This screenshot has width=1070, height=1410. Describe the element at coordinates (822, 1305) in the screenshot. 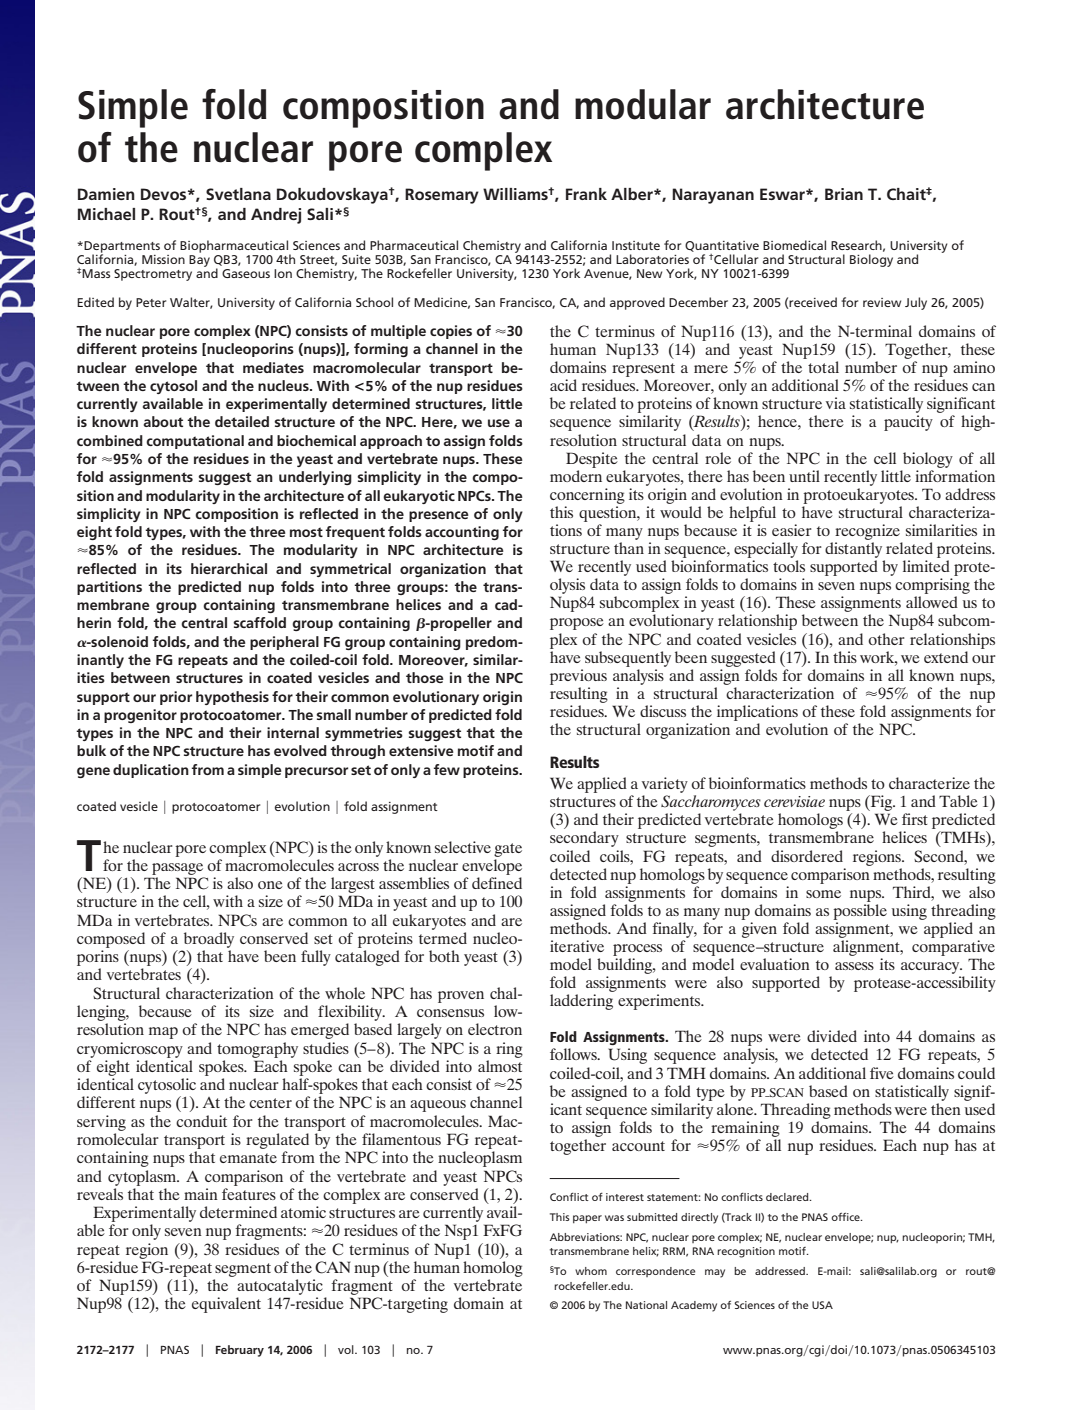

I see `USA` at that location.
